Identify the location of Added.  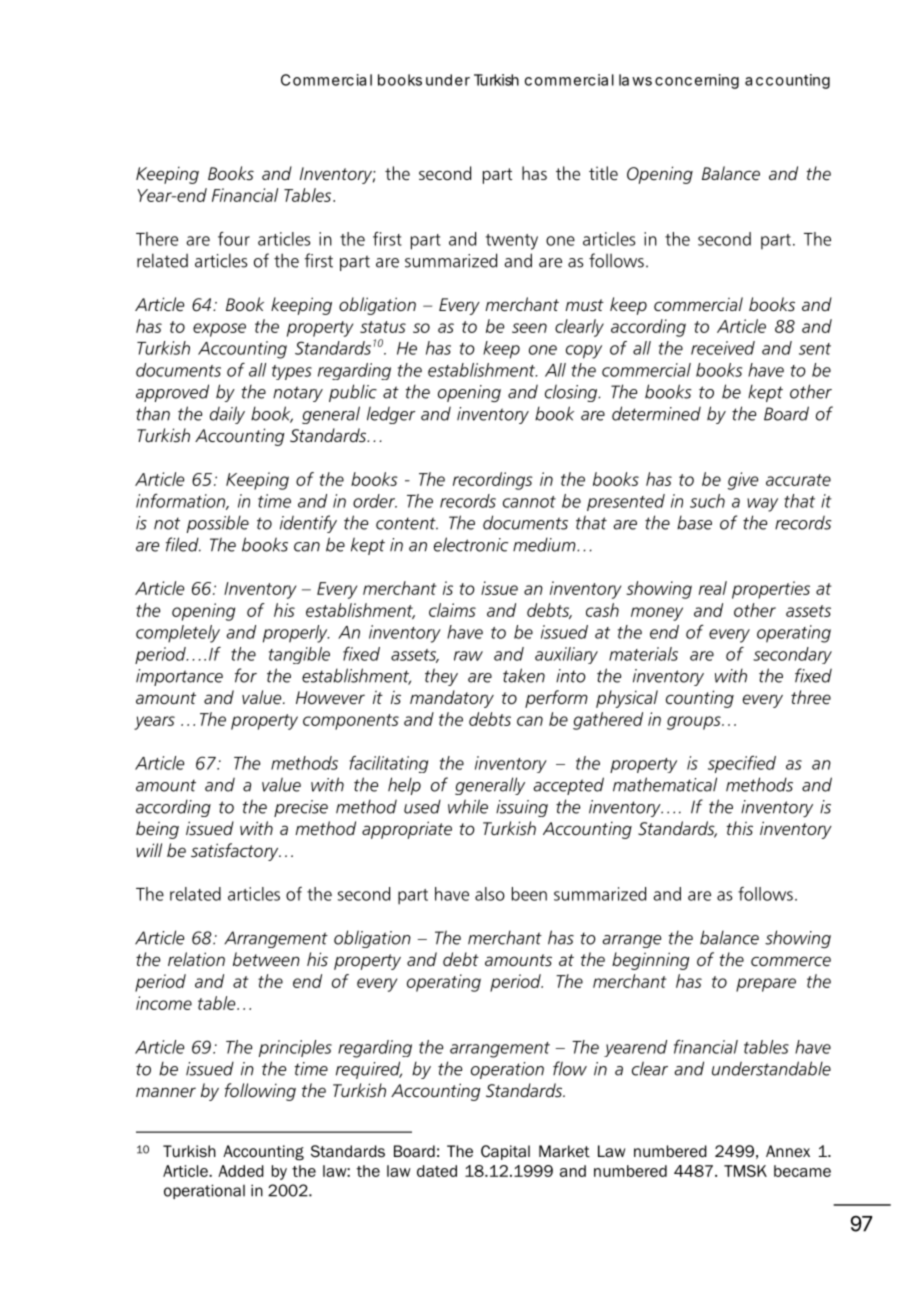
(241, 1171).
